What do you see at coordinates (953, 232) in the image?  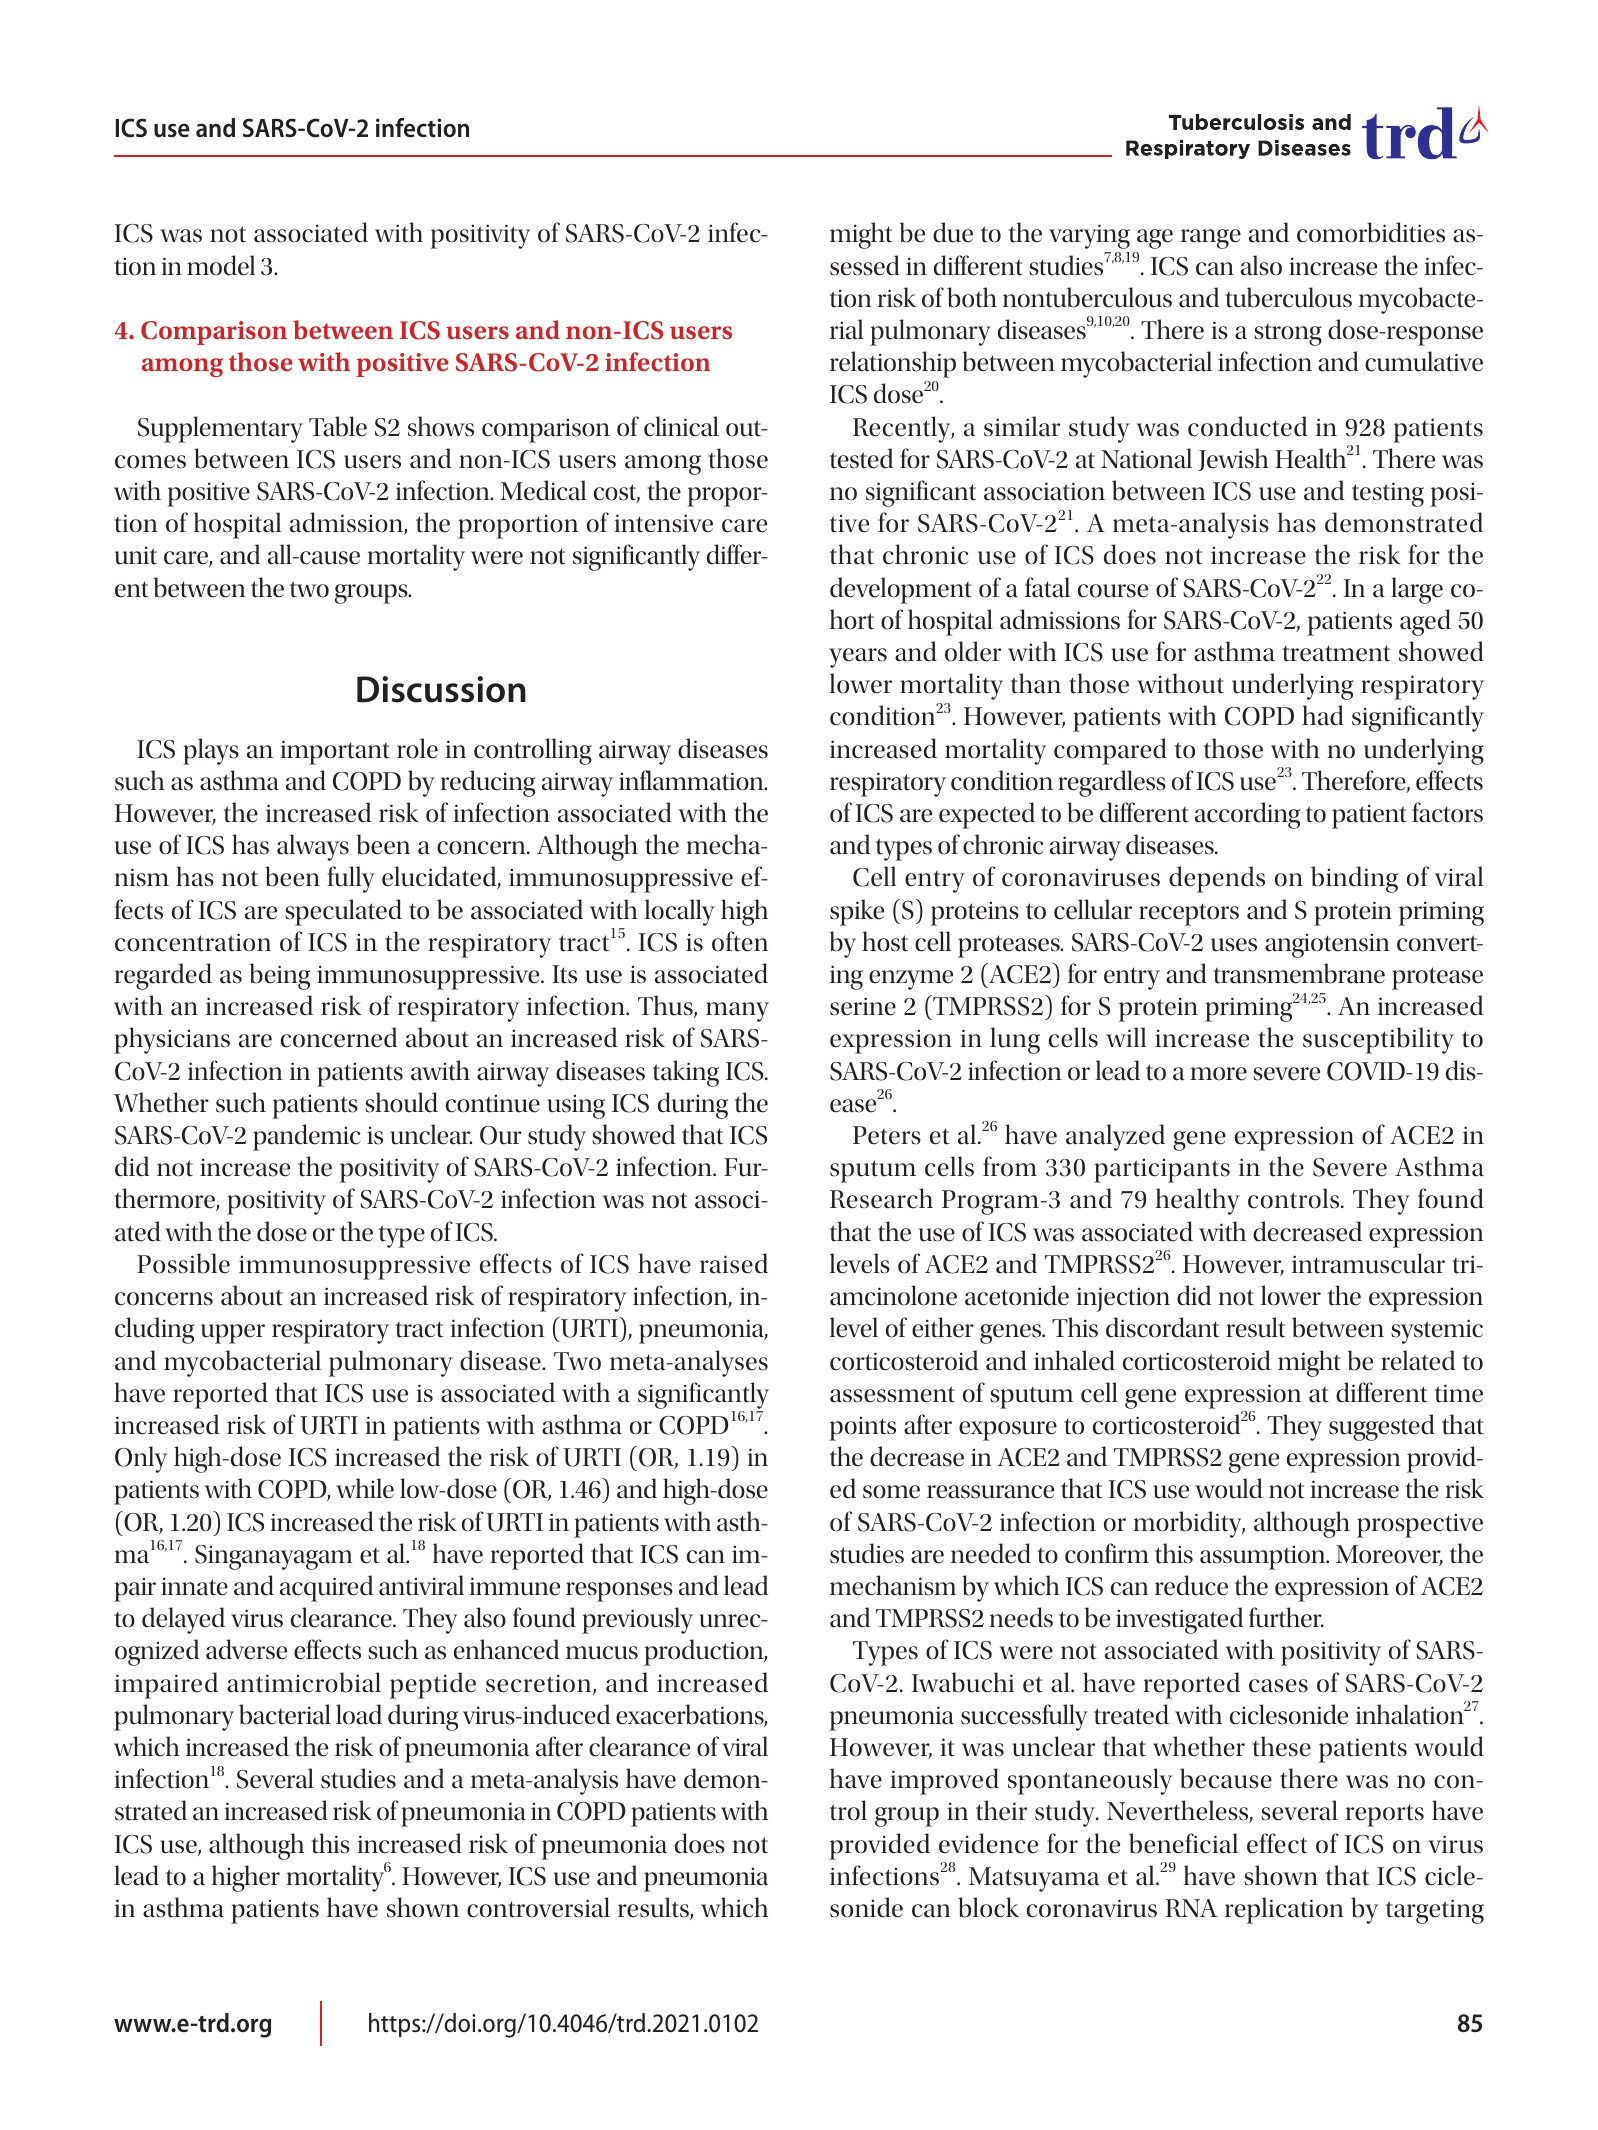 I see `due` at bounding box center [953, 232].
